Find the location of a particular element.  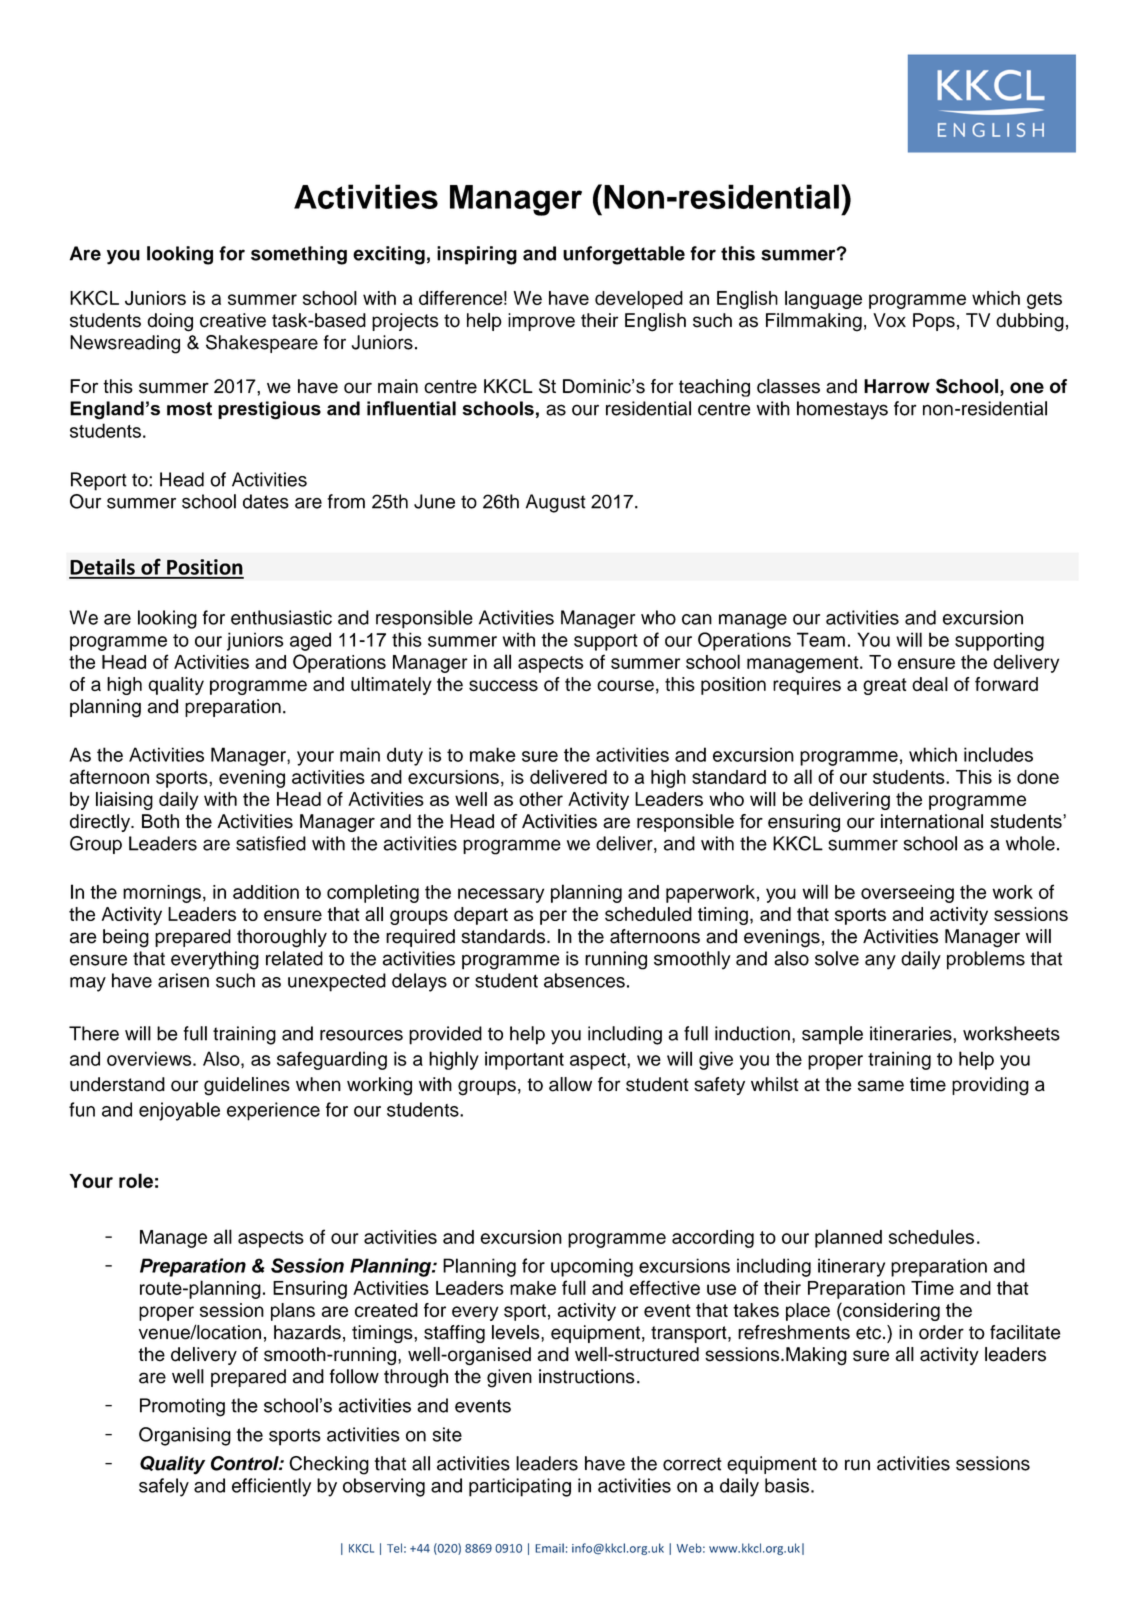

allow is located at coordinates (570, 1084).
